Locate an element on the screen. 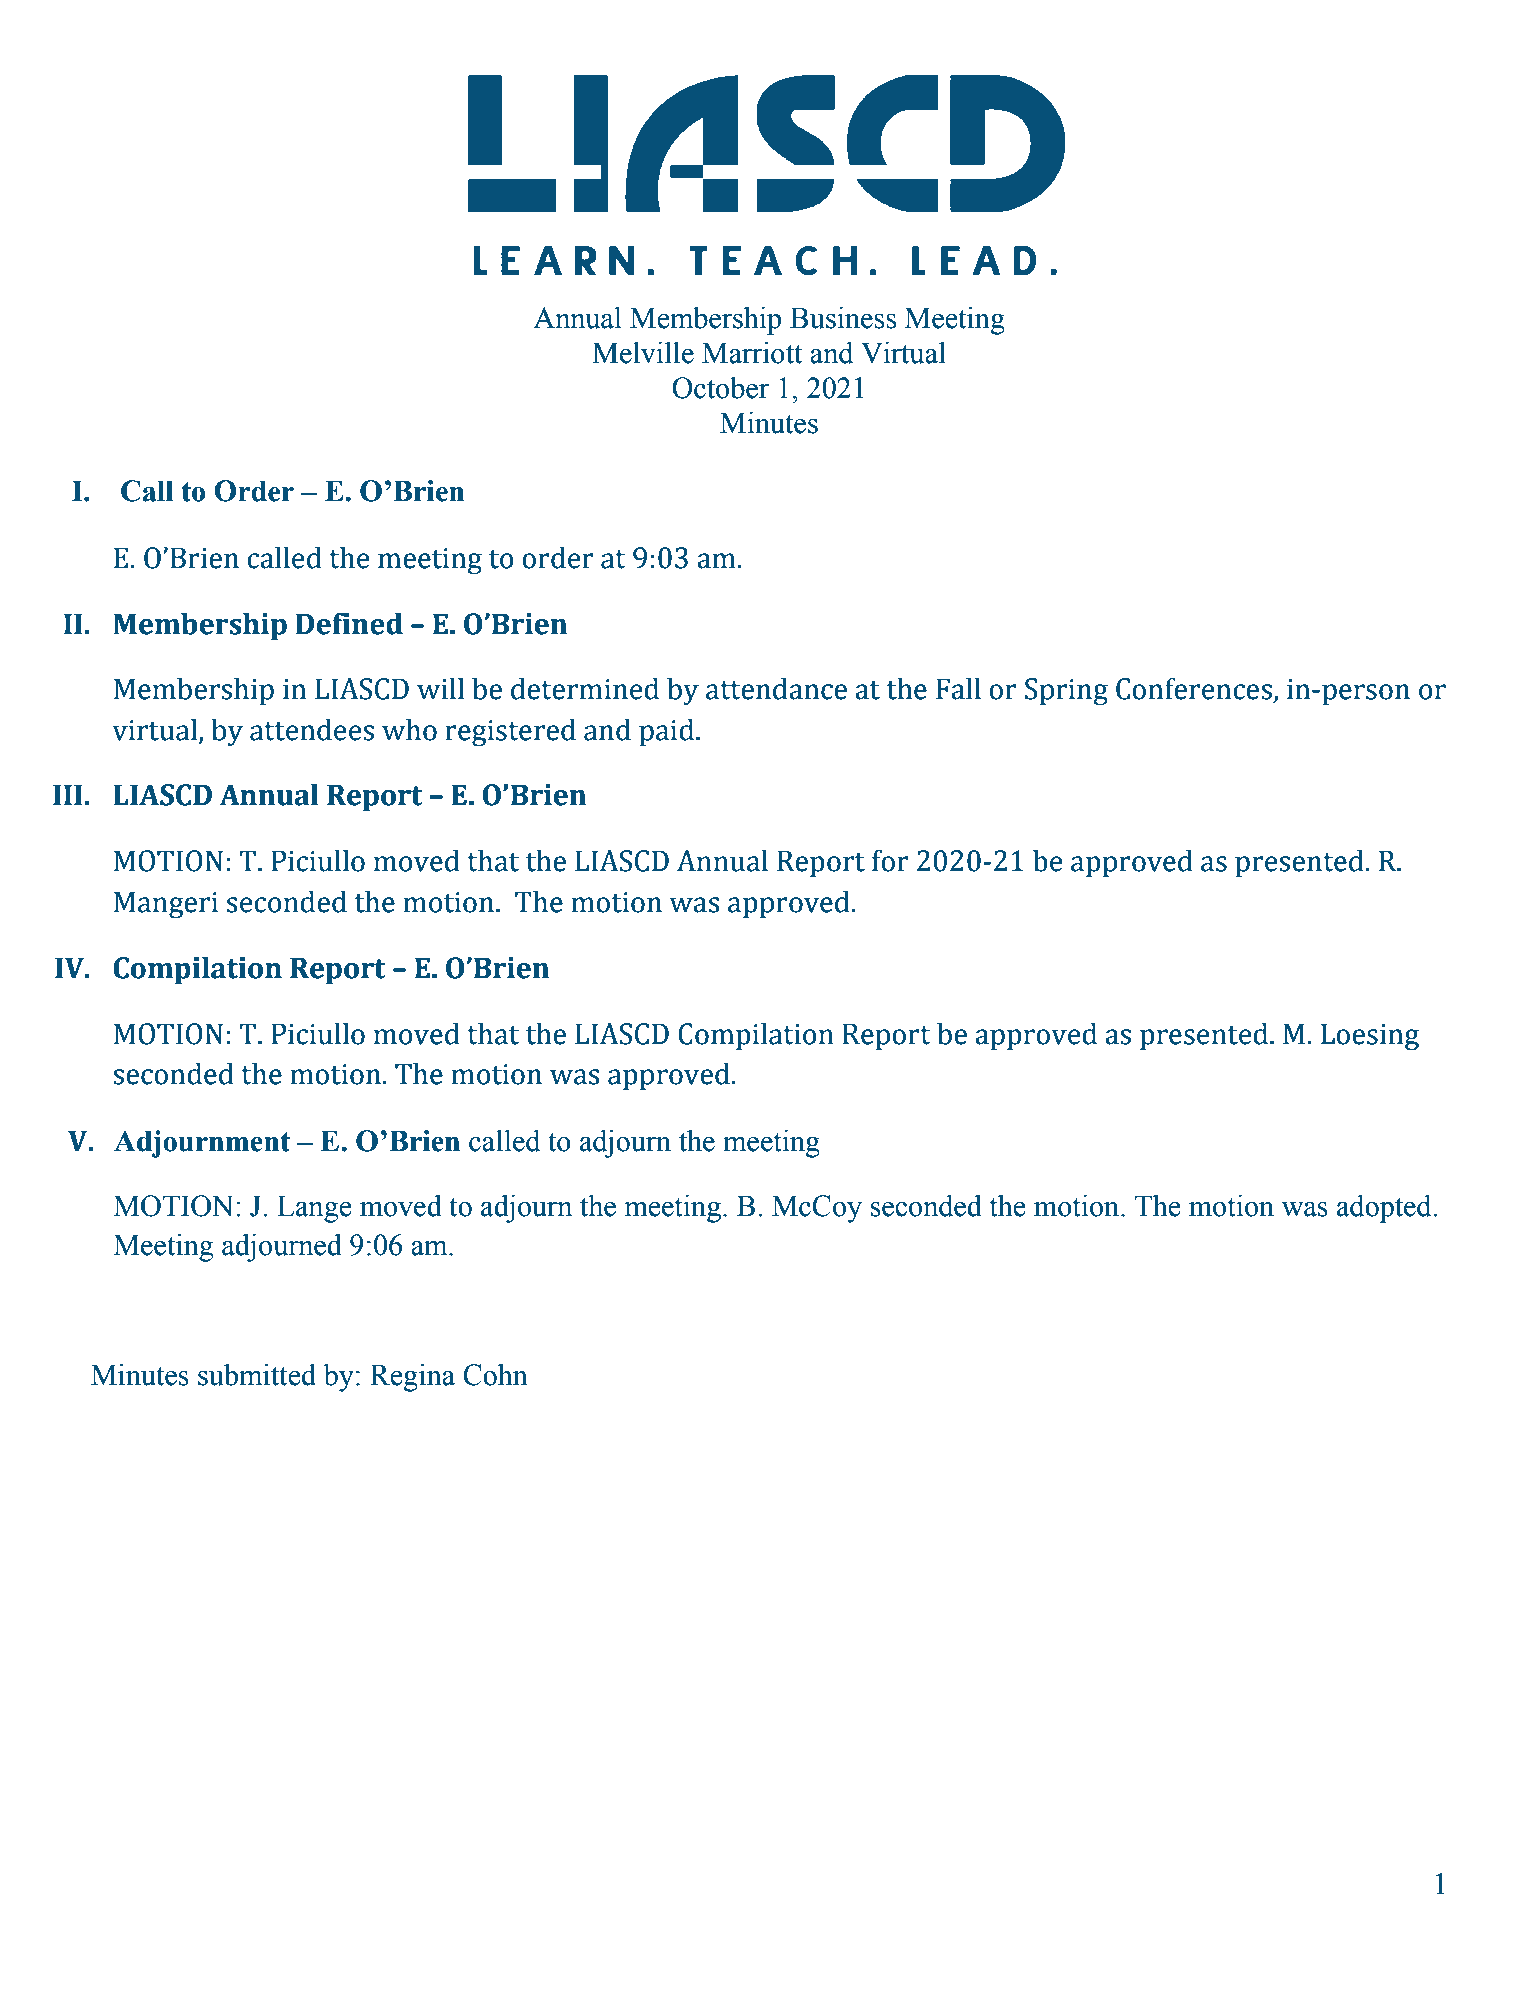  Lange is located at coordinates (314, 1209).
